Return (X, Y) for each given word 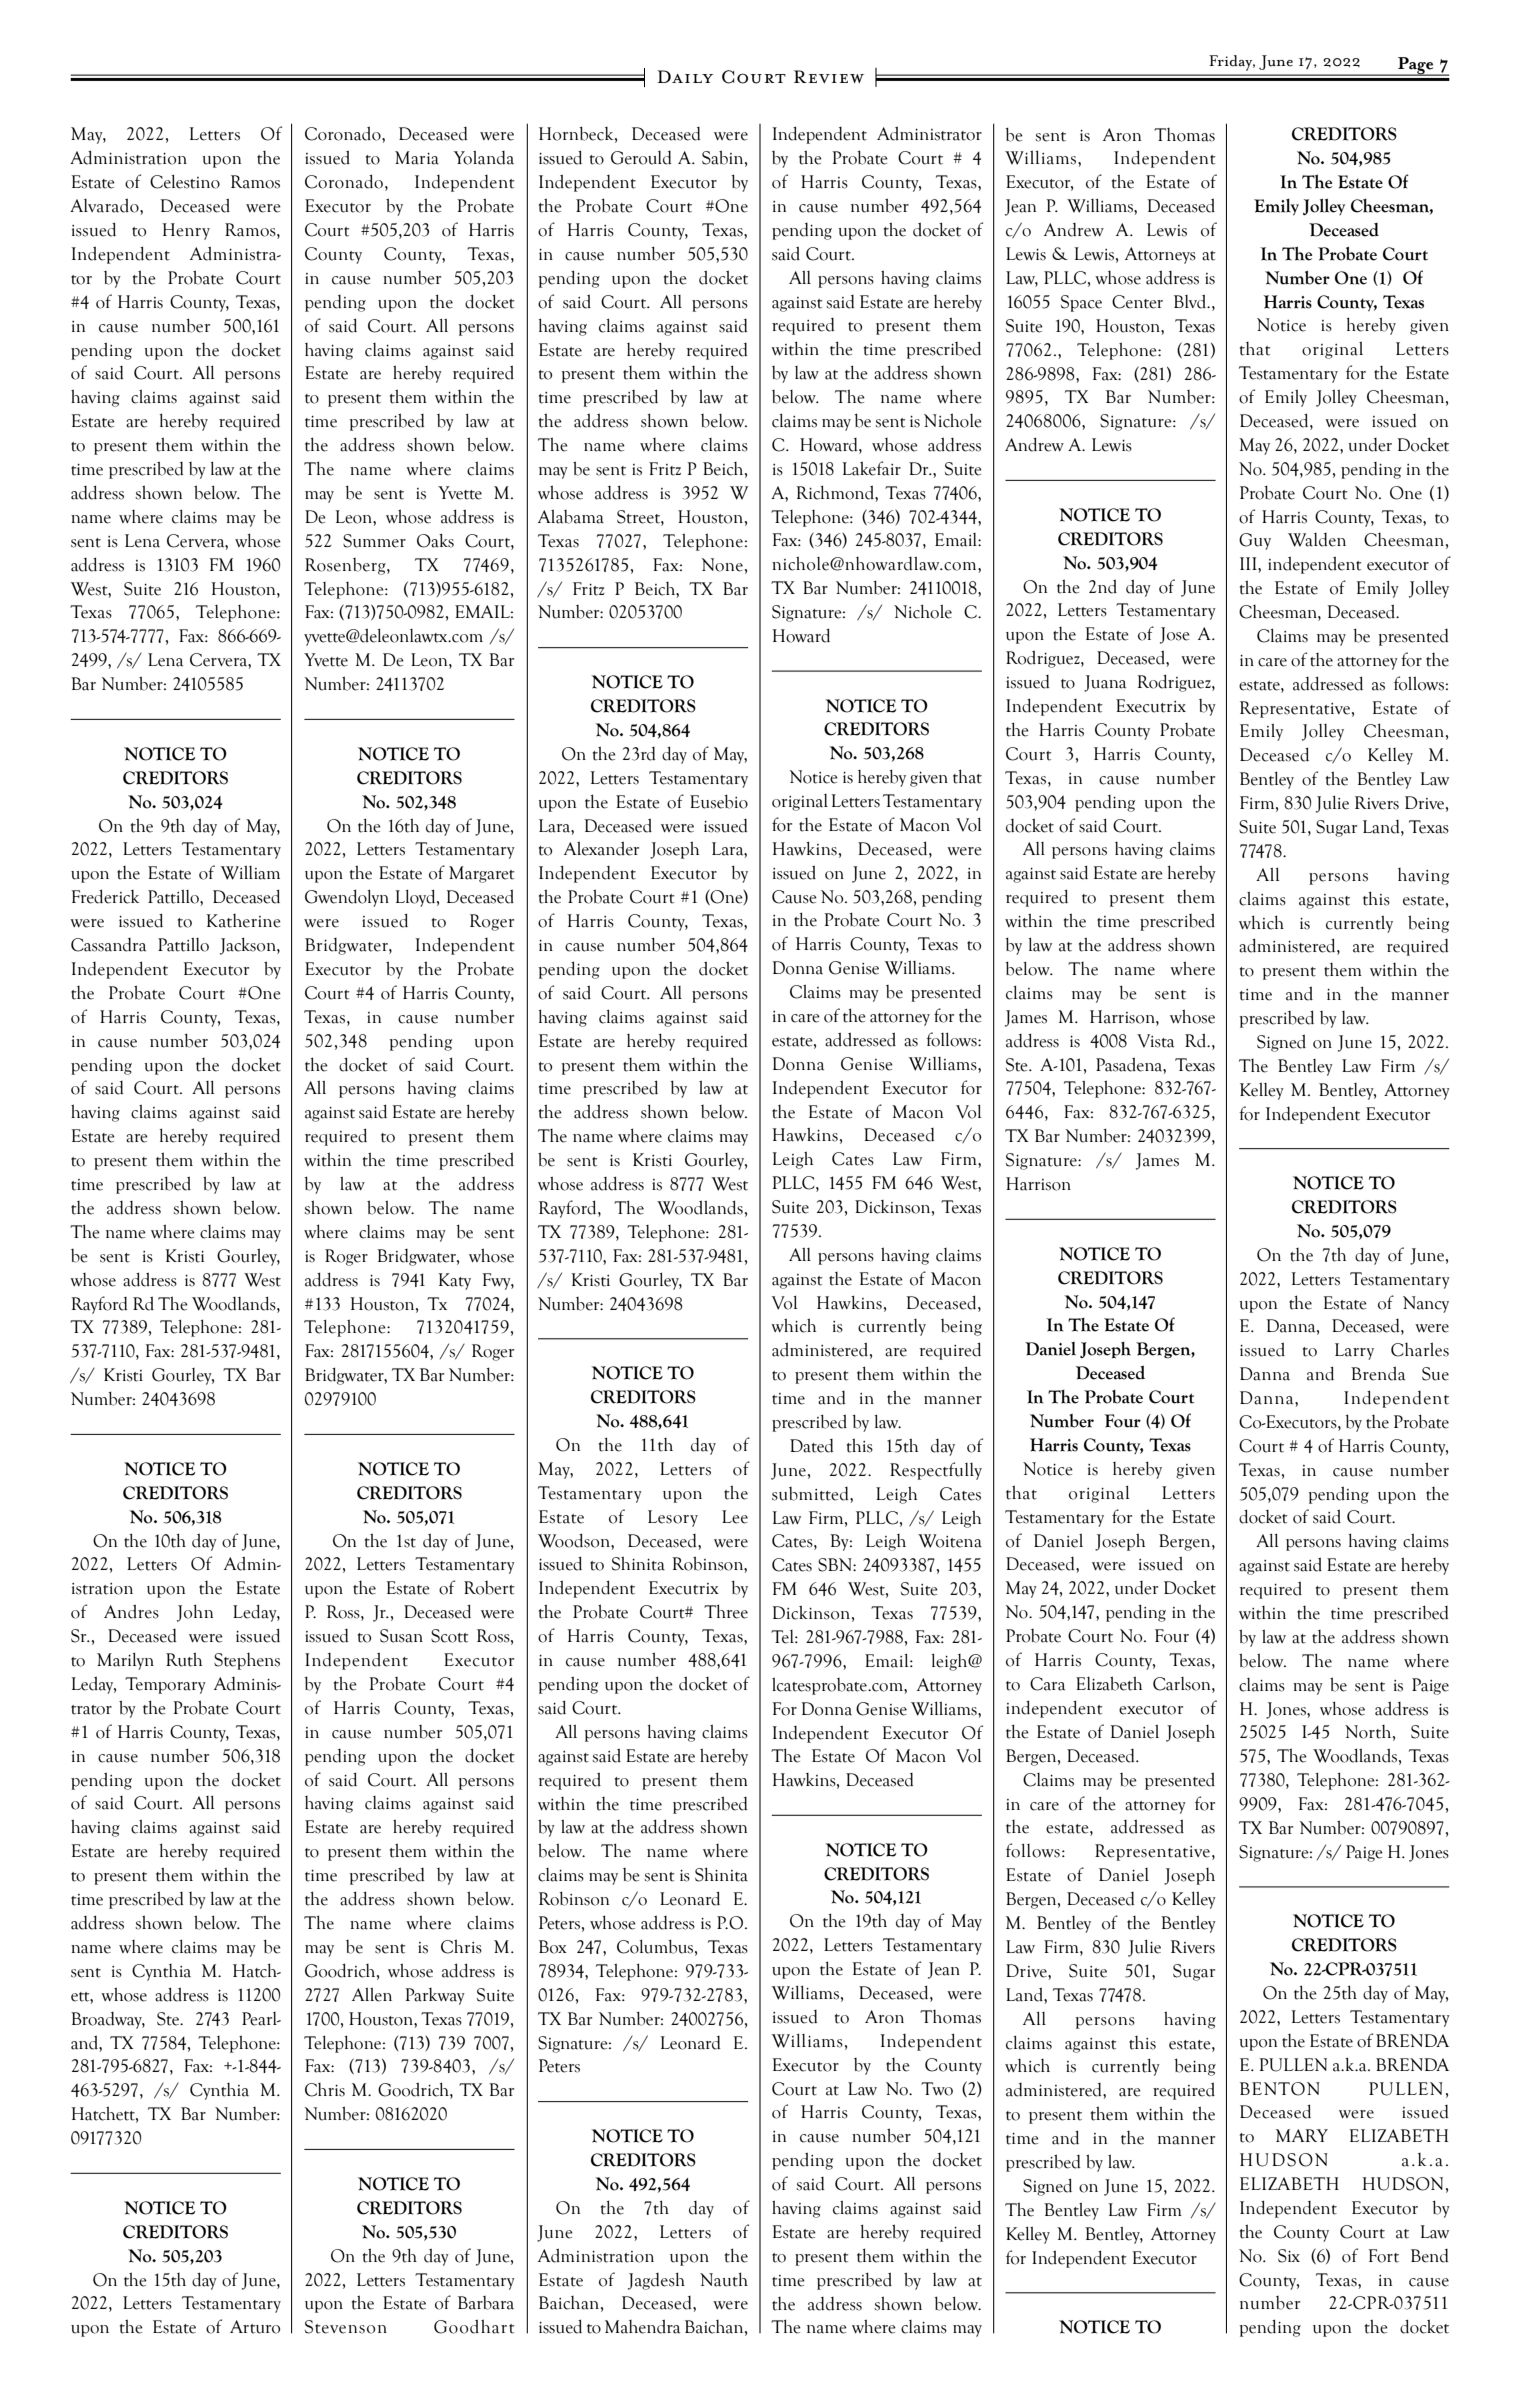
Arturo (255, 2327)
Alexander (601, 848)
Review (829, 76)
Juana (1105, 683)
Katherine (243, 921)
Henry (186, 231)
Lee (735, 1517)
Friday (1232, 63)
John (195, 1613)
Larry (1354, 1351)
